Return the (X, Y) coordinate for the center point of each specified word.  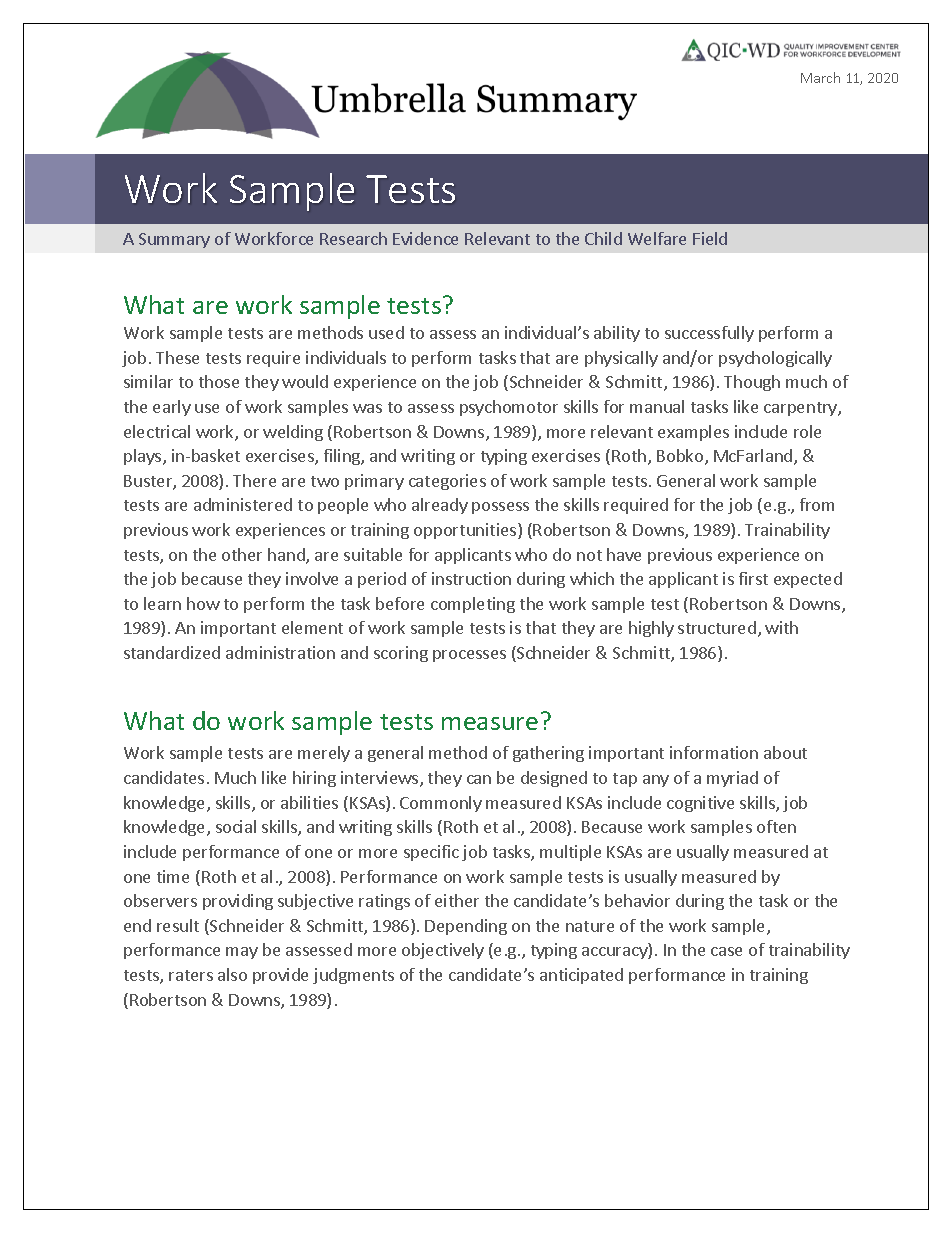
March (820, 77)
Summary (174, 240)
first (753, 578)
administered (243, 504)
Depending (466, 927)
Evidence (425, 238)
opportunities (466, 531)
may (242, 953)
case (726, 951)
